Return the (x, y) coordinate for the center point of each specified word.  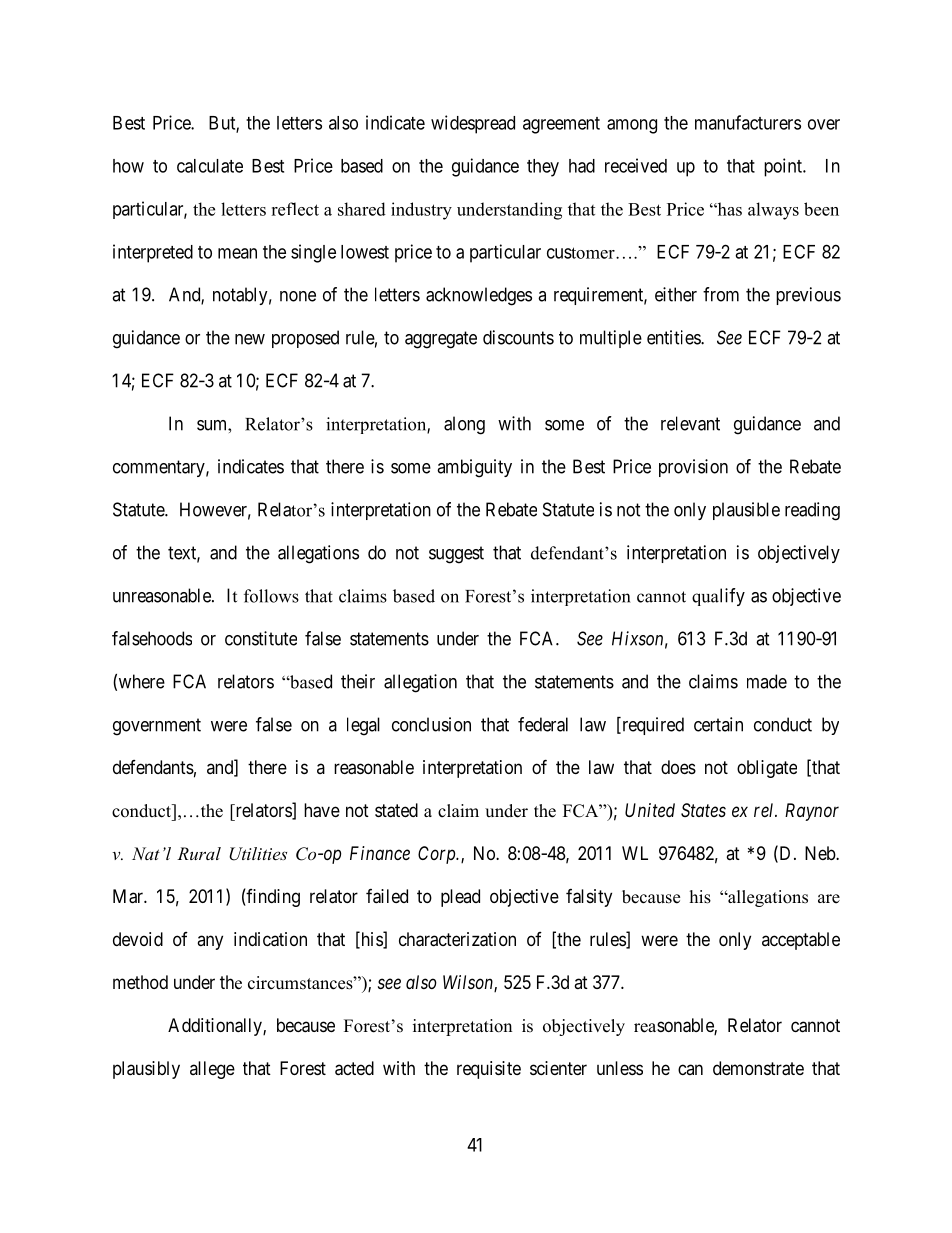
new (250, 339)
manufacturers (748, 122)
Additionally (216, 1027)
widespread (473, 124)
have (322, 810)
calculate (210, 166)
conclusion (431, 724)
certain (718, 724)
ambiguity (474, 468)
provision (693, 468)
